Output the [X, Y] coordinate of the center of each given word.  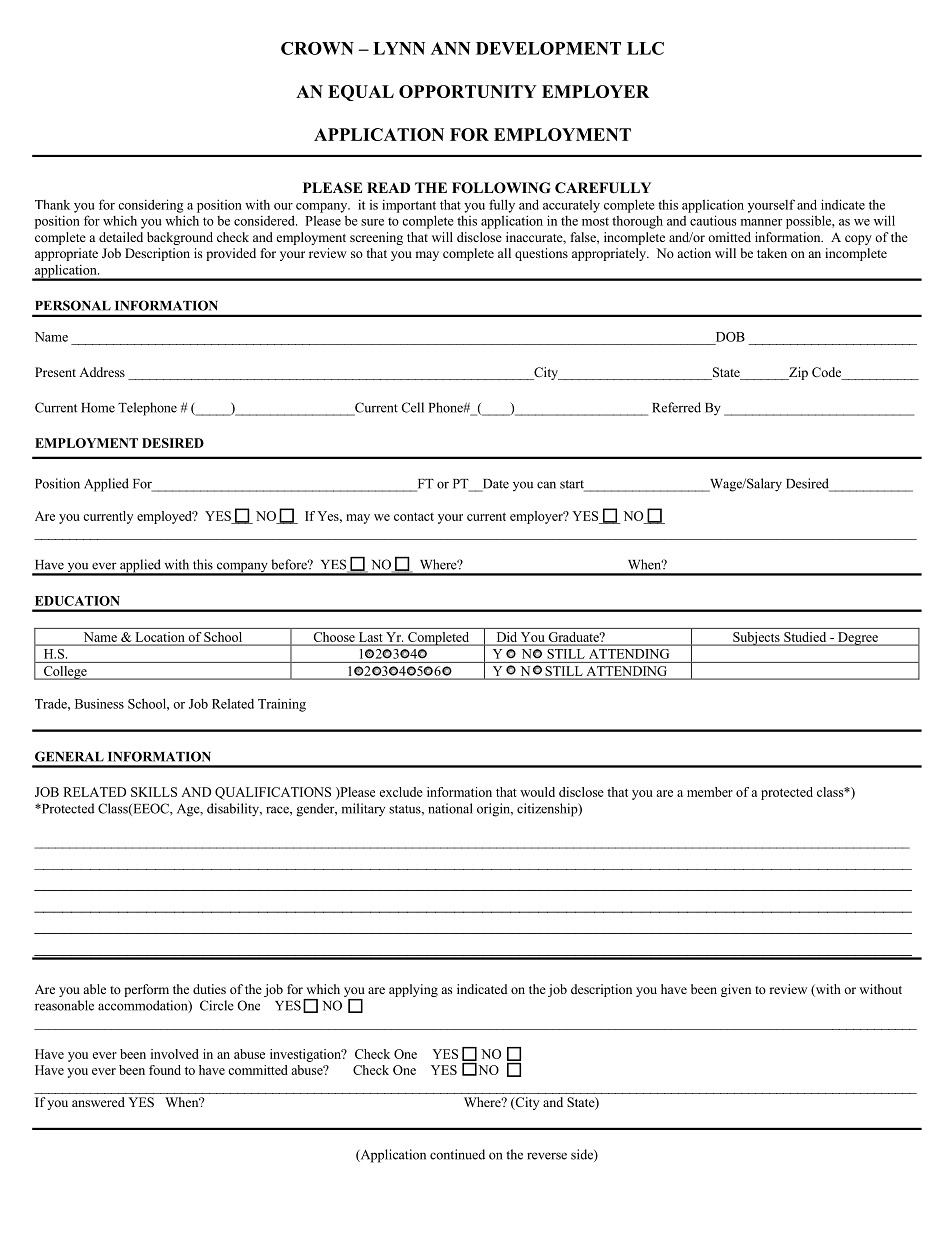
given [736, 990]
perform [146, 990]
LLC [645, 48]
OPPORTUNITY [468, 91]
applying [413, 990]
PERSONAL [73, 305]
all [504, 253]
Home [98, 408]
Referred [676, 407]
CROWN [317, 48]
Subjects [756, 639]
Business [99, 704]
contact [414, 516]
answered [98, 1102]
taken [772, 253]
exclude [401, 792]
